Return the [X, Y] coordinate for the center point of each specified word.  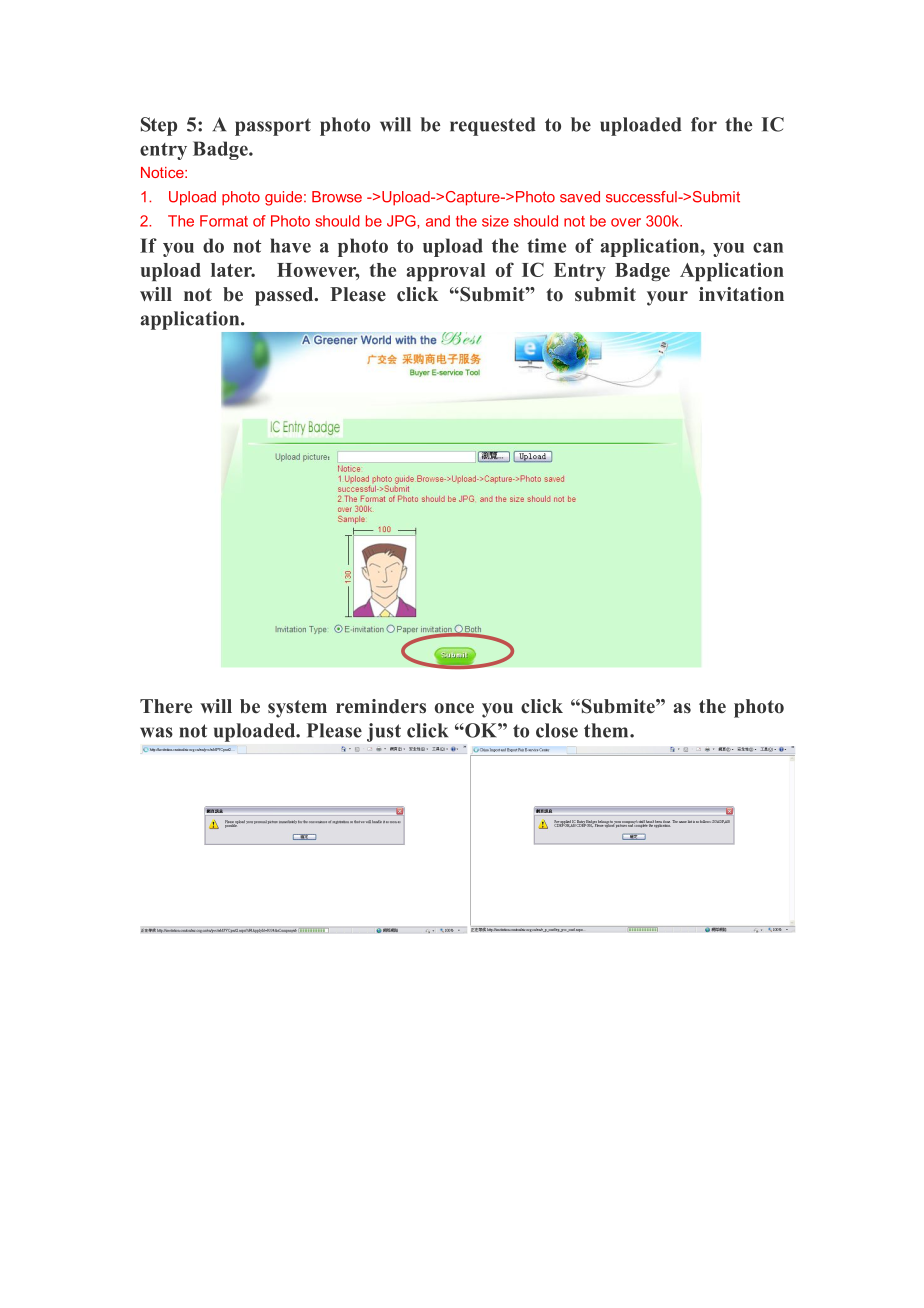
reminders [381, 706]
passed [285, 296]
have [290, 245]
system [297, 709]
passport [273, 127]
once [454, 708]
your [667, 298]
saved [580, 197]
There [166, 706]
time [546, 245]
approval [446, 272]
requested [493, 126]
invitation [741, 294]
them [607, 730]
